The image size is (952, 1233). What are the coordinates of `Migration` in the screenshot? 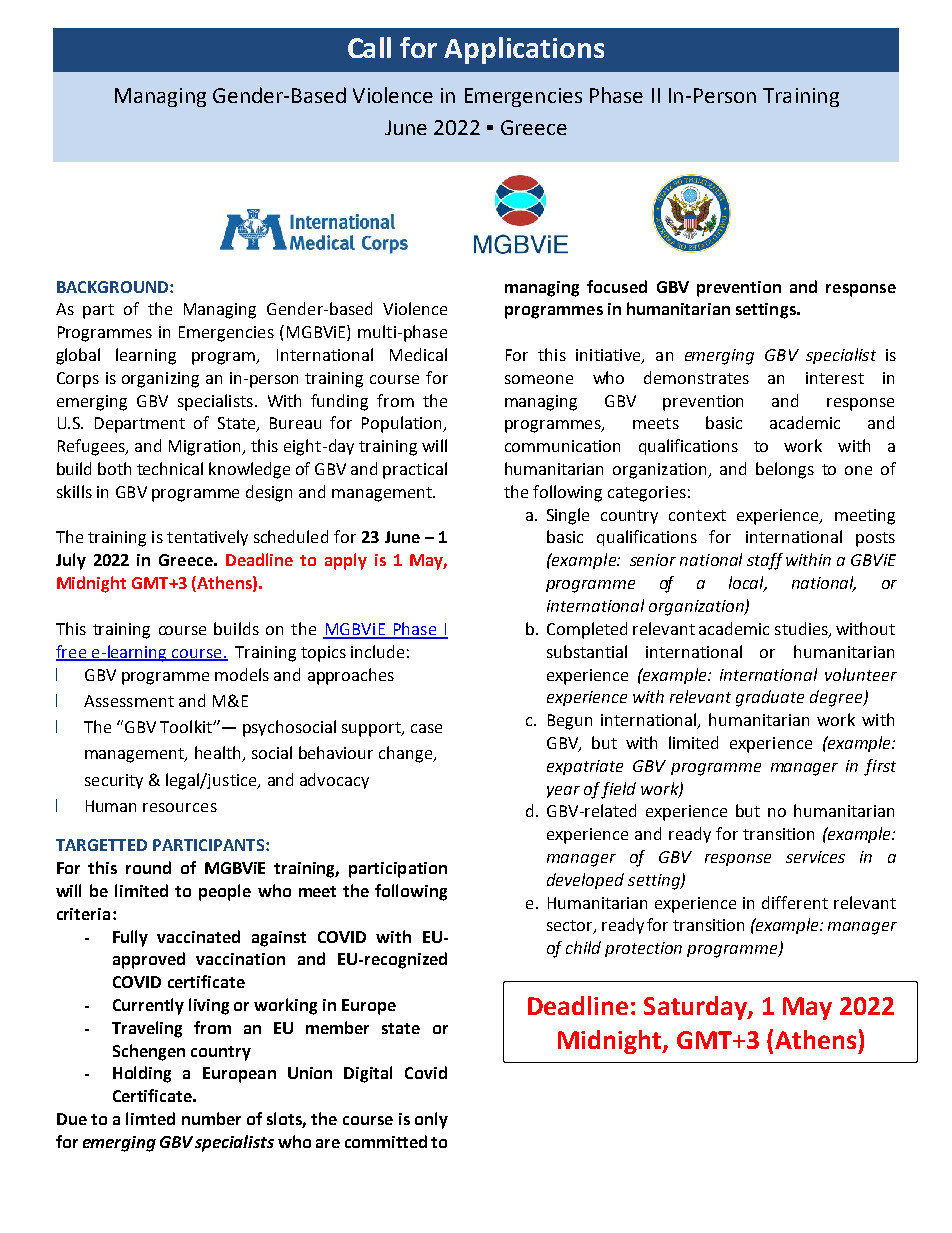 It's located at (206, 448).
